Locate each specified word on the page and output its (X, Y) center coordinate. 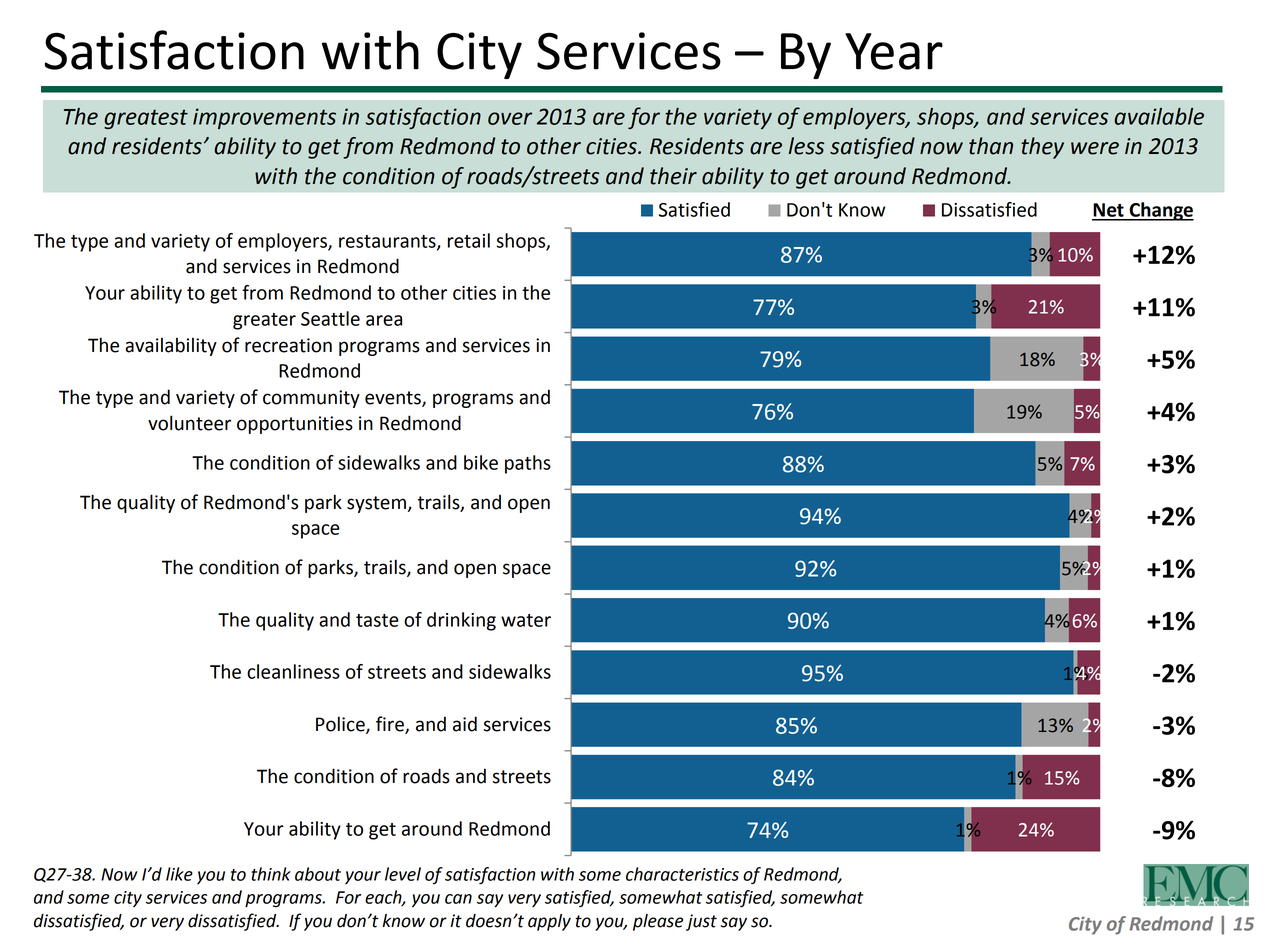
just (701, 922)
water (526, 620)
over (510, 118)
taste (377, 620)
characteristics (682, 874)
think (271, 874)
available (1159, 116)
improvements (264, 118)
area (384, 320)
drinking (461, 621)
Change (1160, 211)
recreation (288, 345)
